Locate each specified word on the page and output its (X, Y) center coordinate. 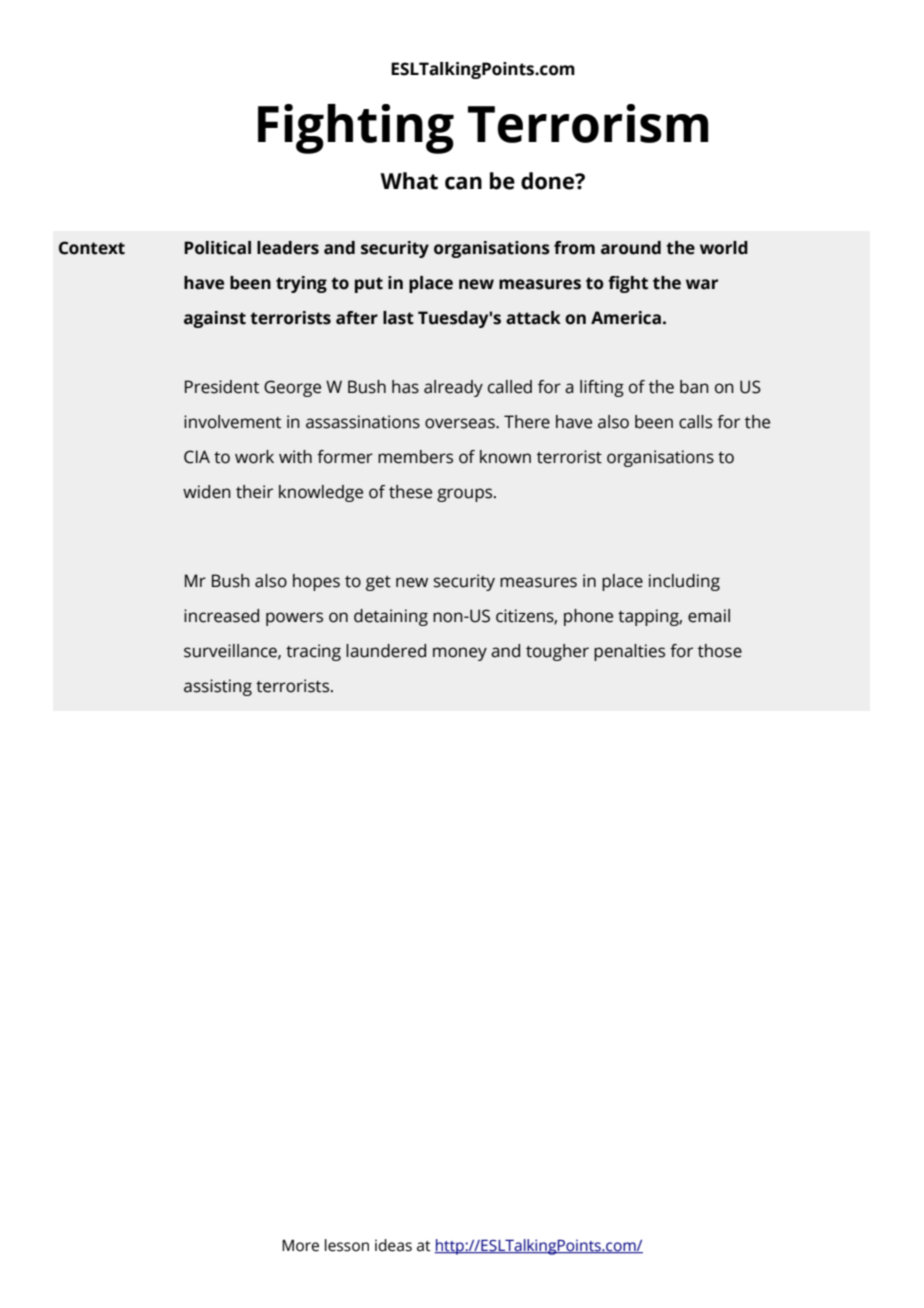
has (405, 387)
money (460, 654)
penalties (629, 652)
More (300, 1246)
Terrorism (588, 123)
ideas (393, 1245)
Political (217, 248)
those (720, 651)
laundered (386, 651)
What (409, 181)
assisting (218, 687)
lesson (347, 1245)
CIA (197, 457)
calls (695, 422)
